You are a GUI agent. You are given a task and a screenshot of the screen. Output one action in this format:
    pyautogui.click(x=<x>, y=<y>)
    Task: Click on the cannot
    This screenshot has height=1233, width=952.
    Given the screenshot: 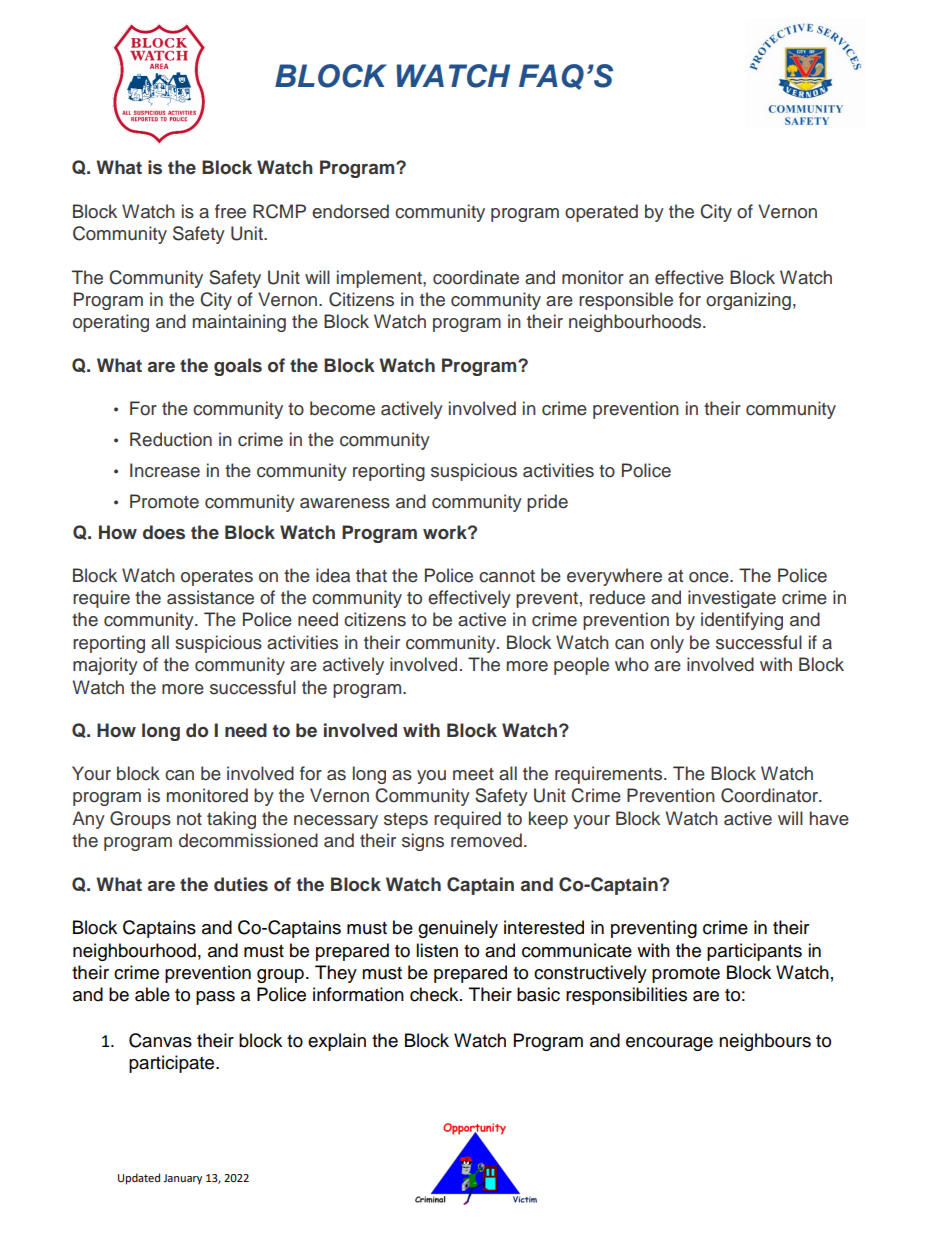 What is the action you would take?
    pyautogui.click(x=507, y=576)
